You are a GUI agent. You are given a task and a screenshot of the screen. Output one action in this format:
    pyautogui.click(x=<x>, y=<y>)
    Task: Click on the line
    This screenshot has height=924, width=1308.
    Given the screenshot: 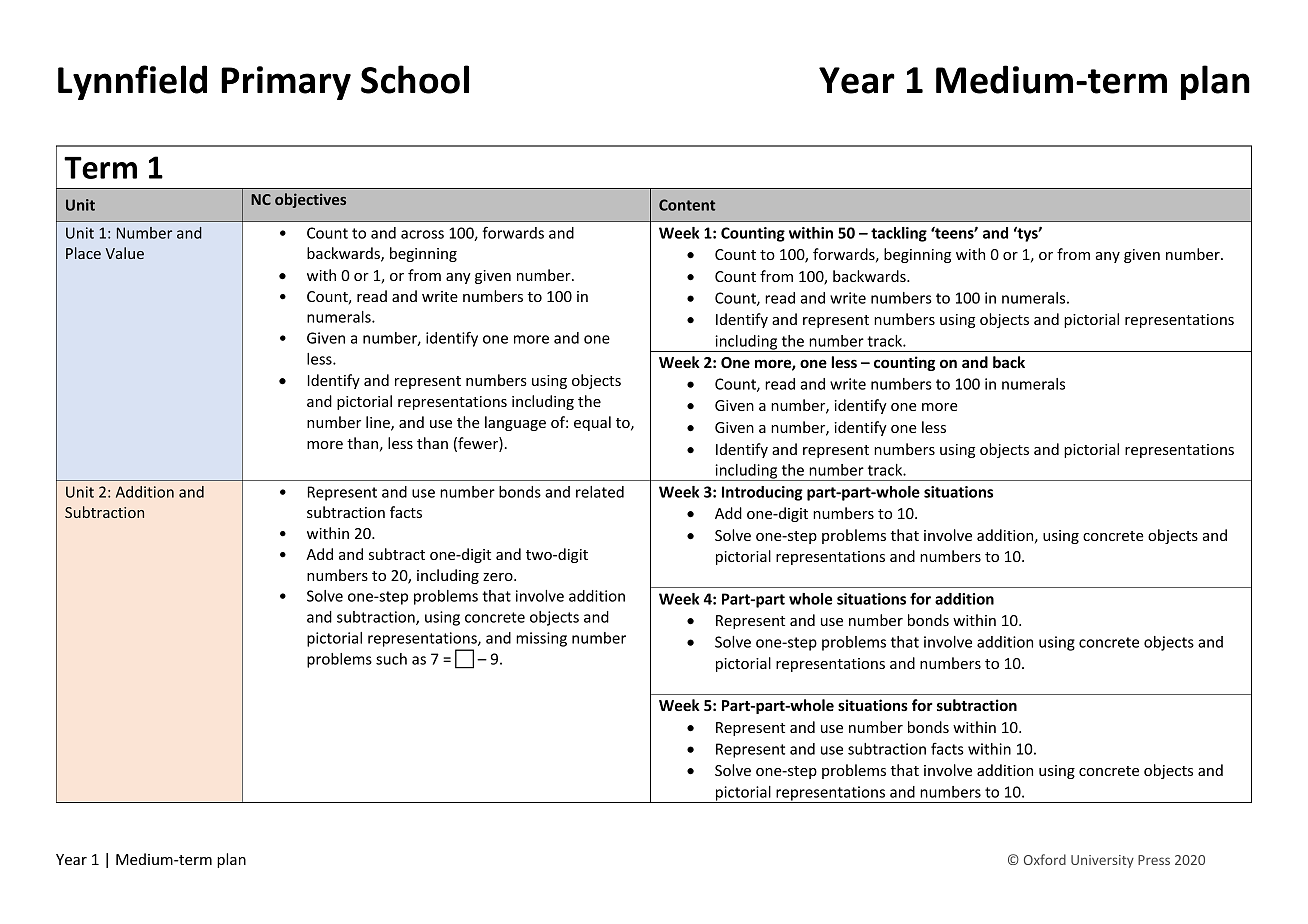 What is the action you would take?
    pyautogui.click(x=379, y=423)
